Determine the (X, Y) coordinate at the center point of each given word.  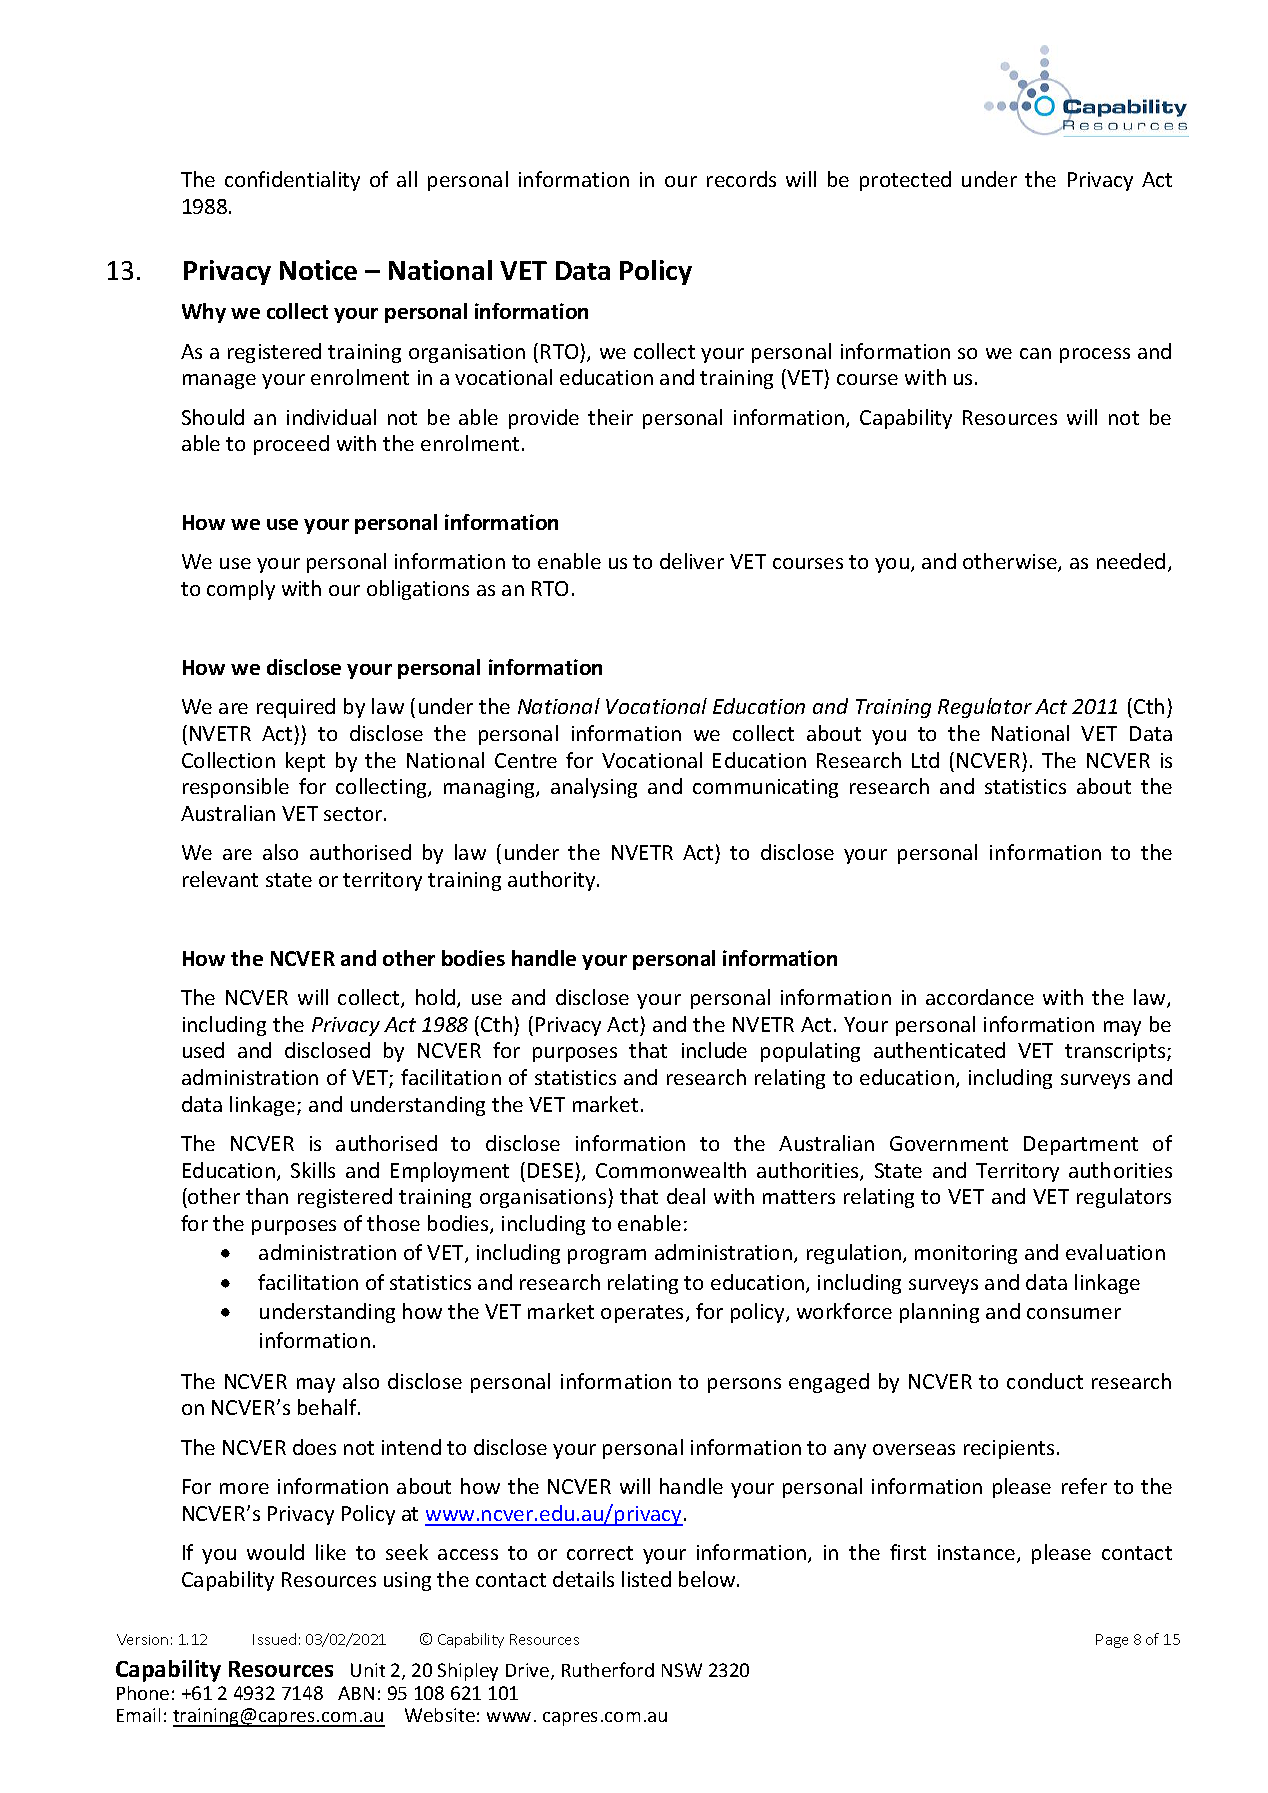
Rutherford (608, 1669)
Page (1112, 1641)
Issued (274, 1639)
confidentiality (292, 181)
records (741, 179)
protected (905, 181)
